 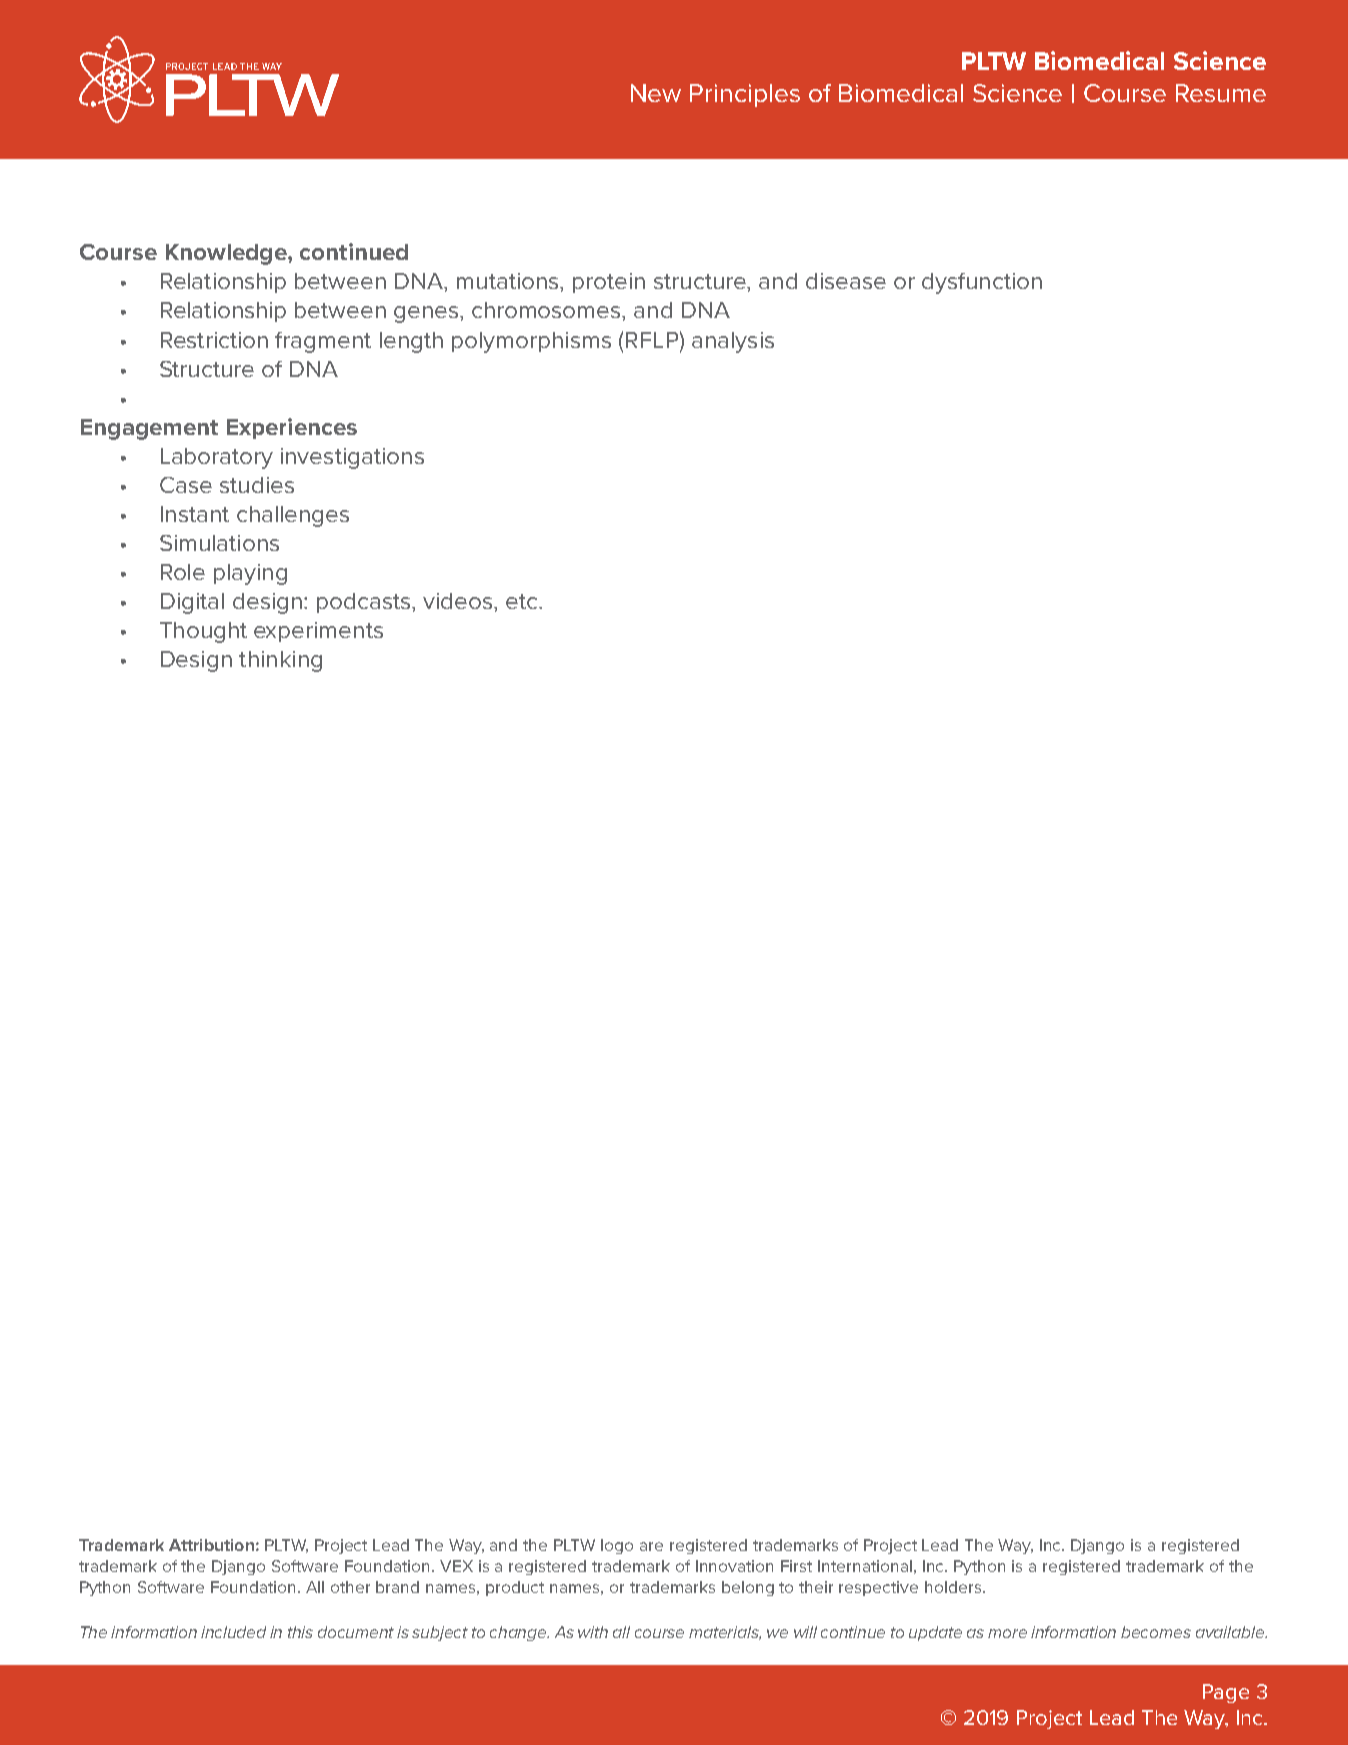 I want to click on Knowledge, so click(x=227, y=254).
